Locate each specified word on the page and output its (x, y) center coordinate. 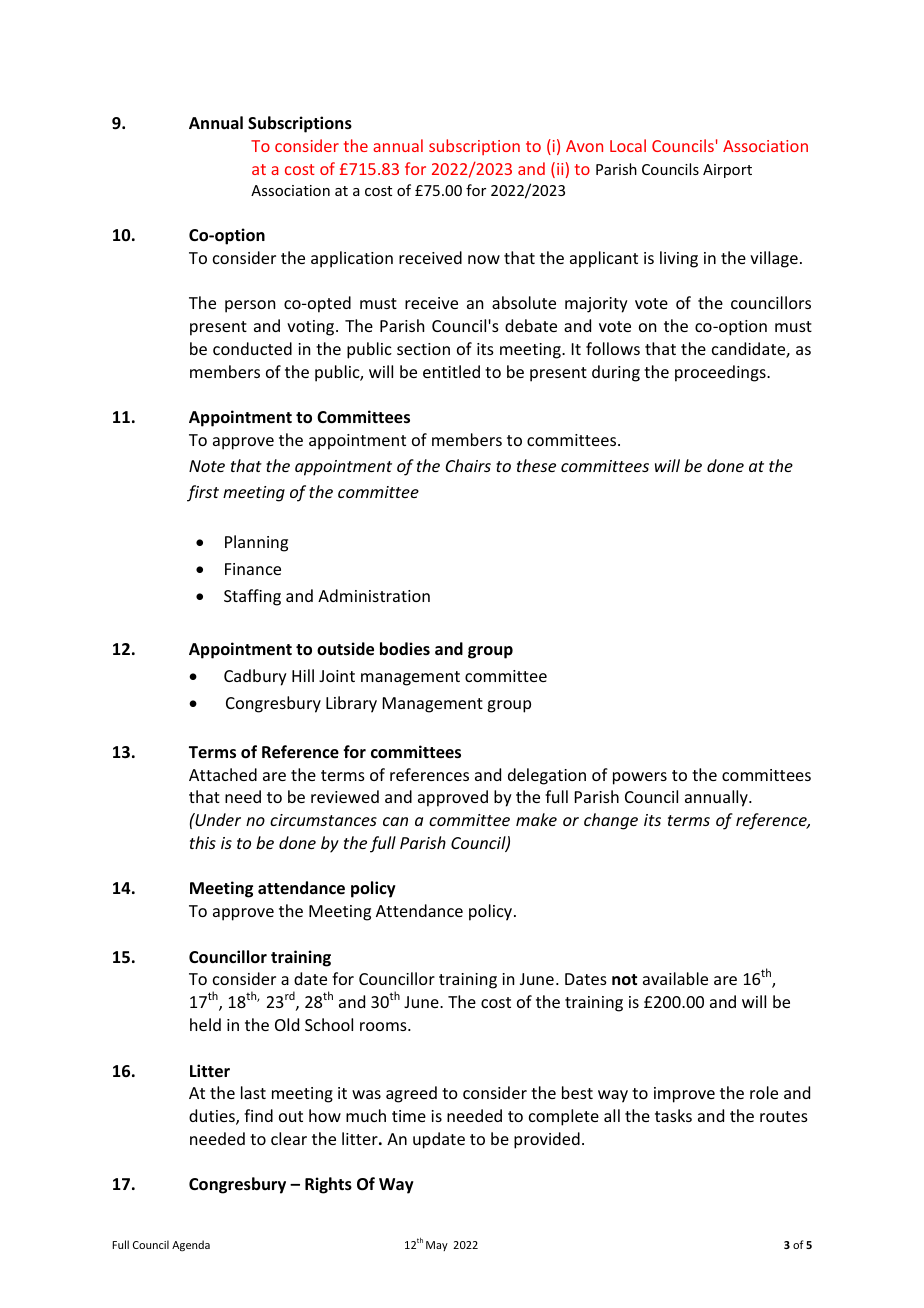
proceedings (721, 373)
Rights (328, 1185)
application (352, 259)
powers (640, 778)
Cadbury (255, 677)
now (484, 259)
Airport (727, 171)
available (675, 978)
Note (207, 466)
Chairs (468, 465)
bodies (405, 649)
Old (287, 1024)
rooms (384, 1026)
